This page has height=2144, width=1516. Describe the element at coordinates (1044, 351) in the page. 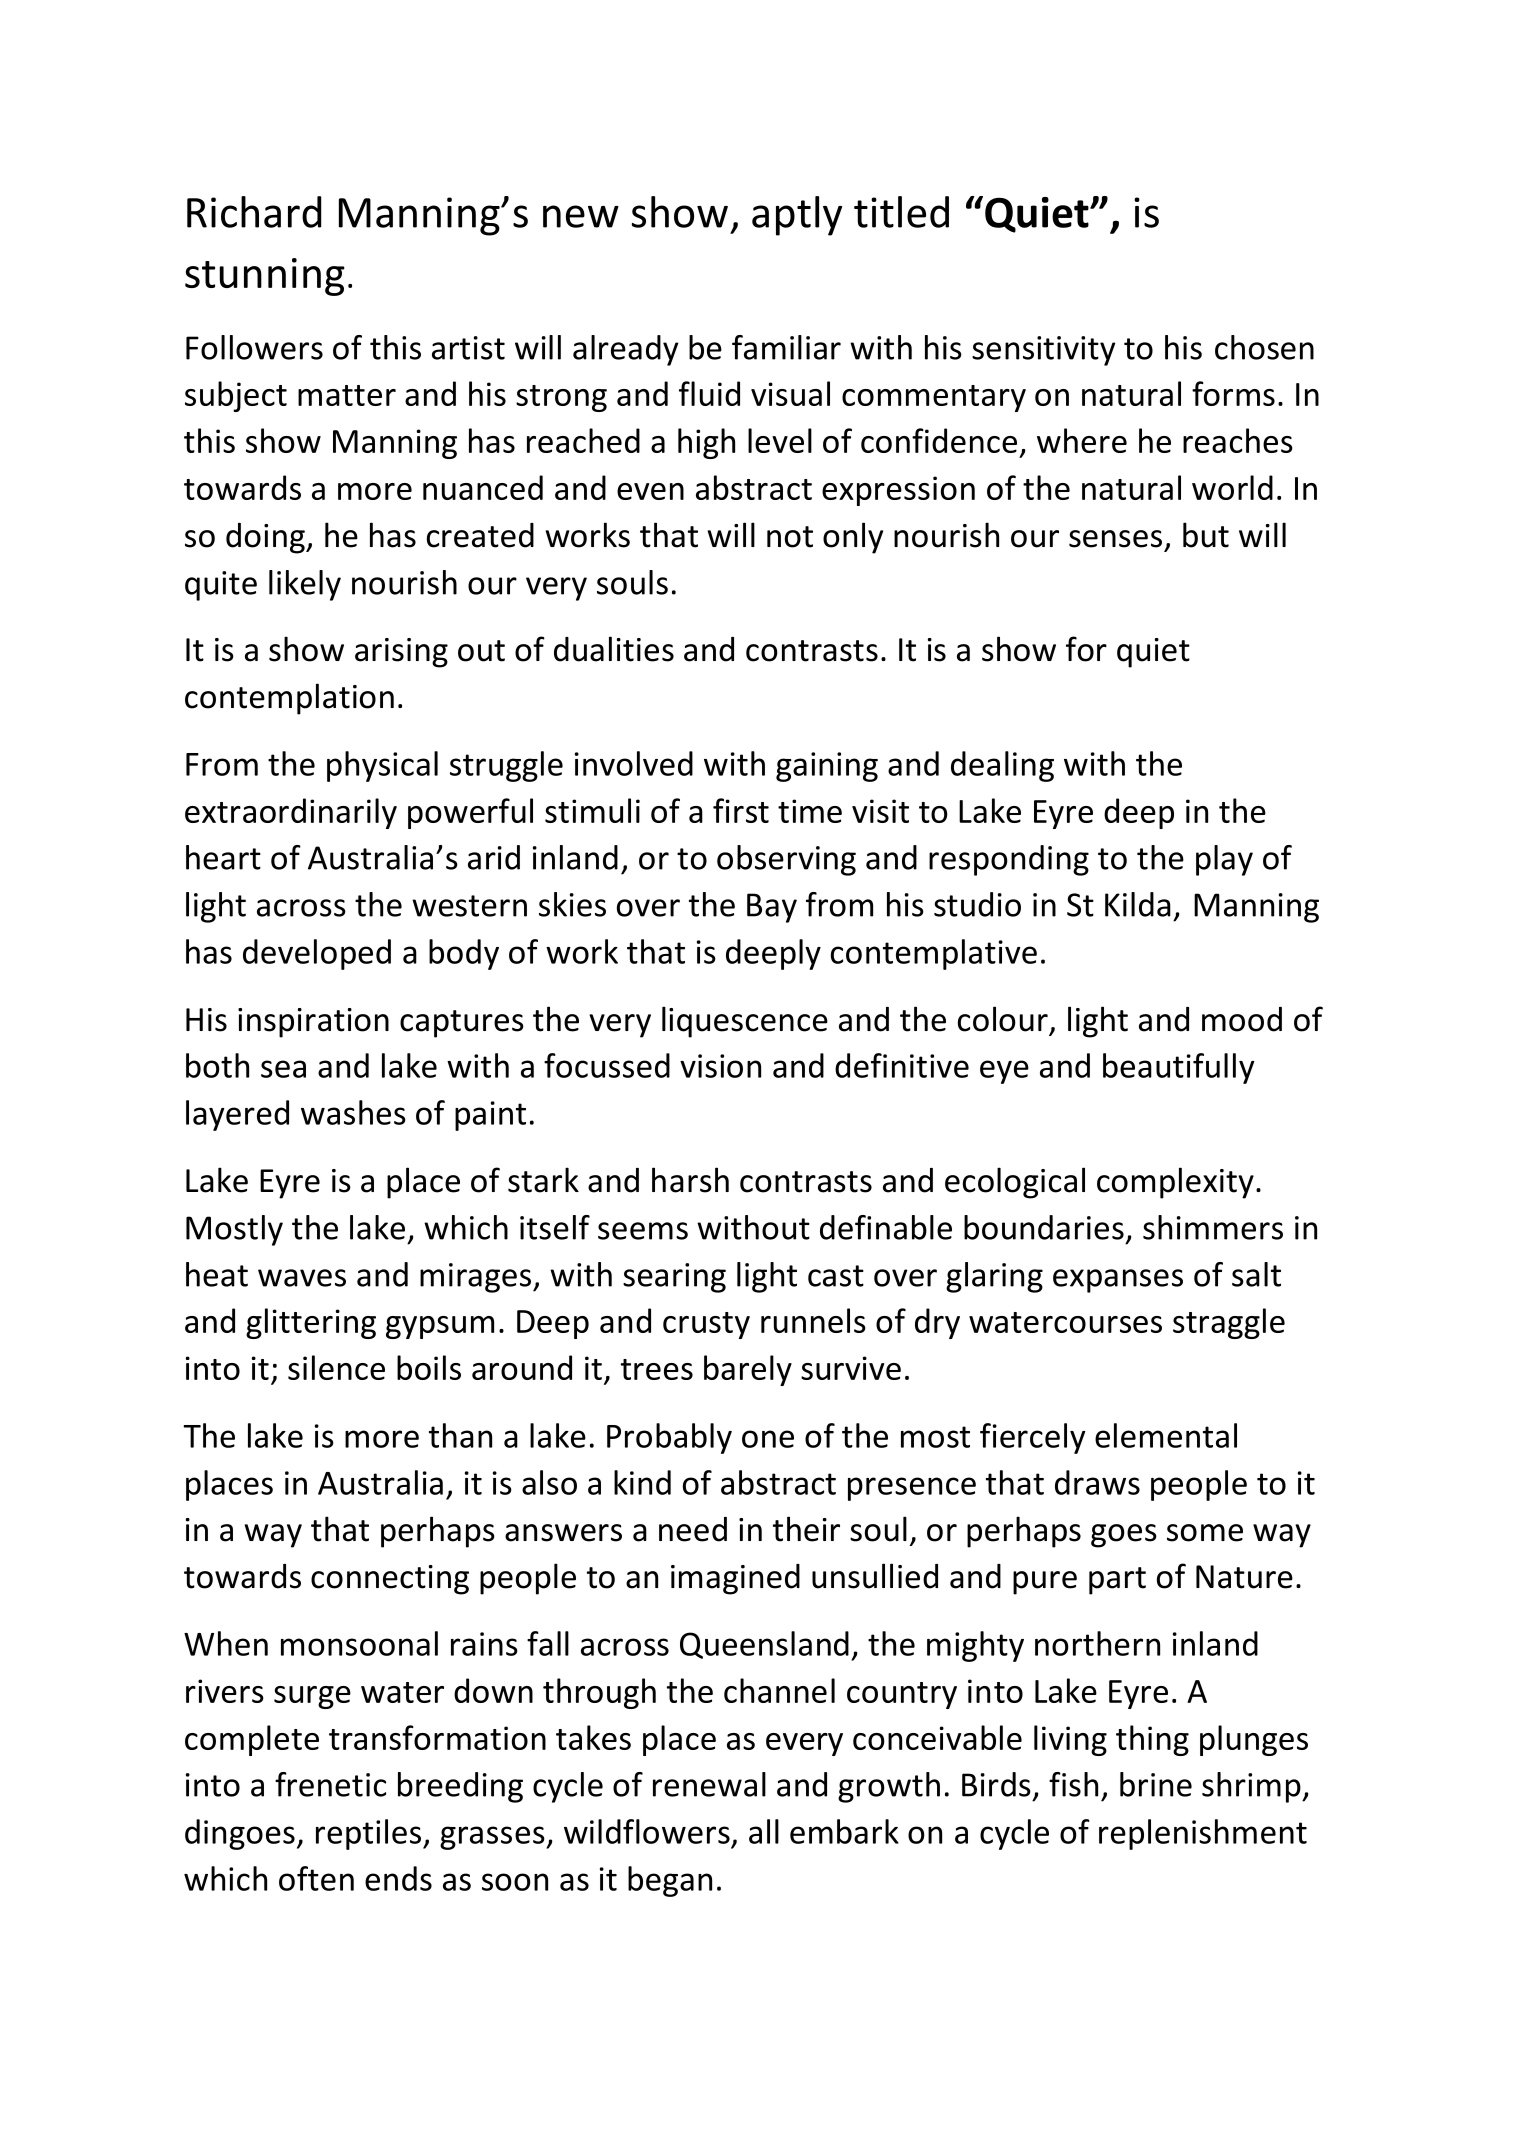

I see `sensitivity` at that location.
